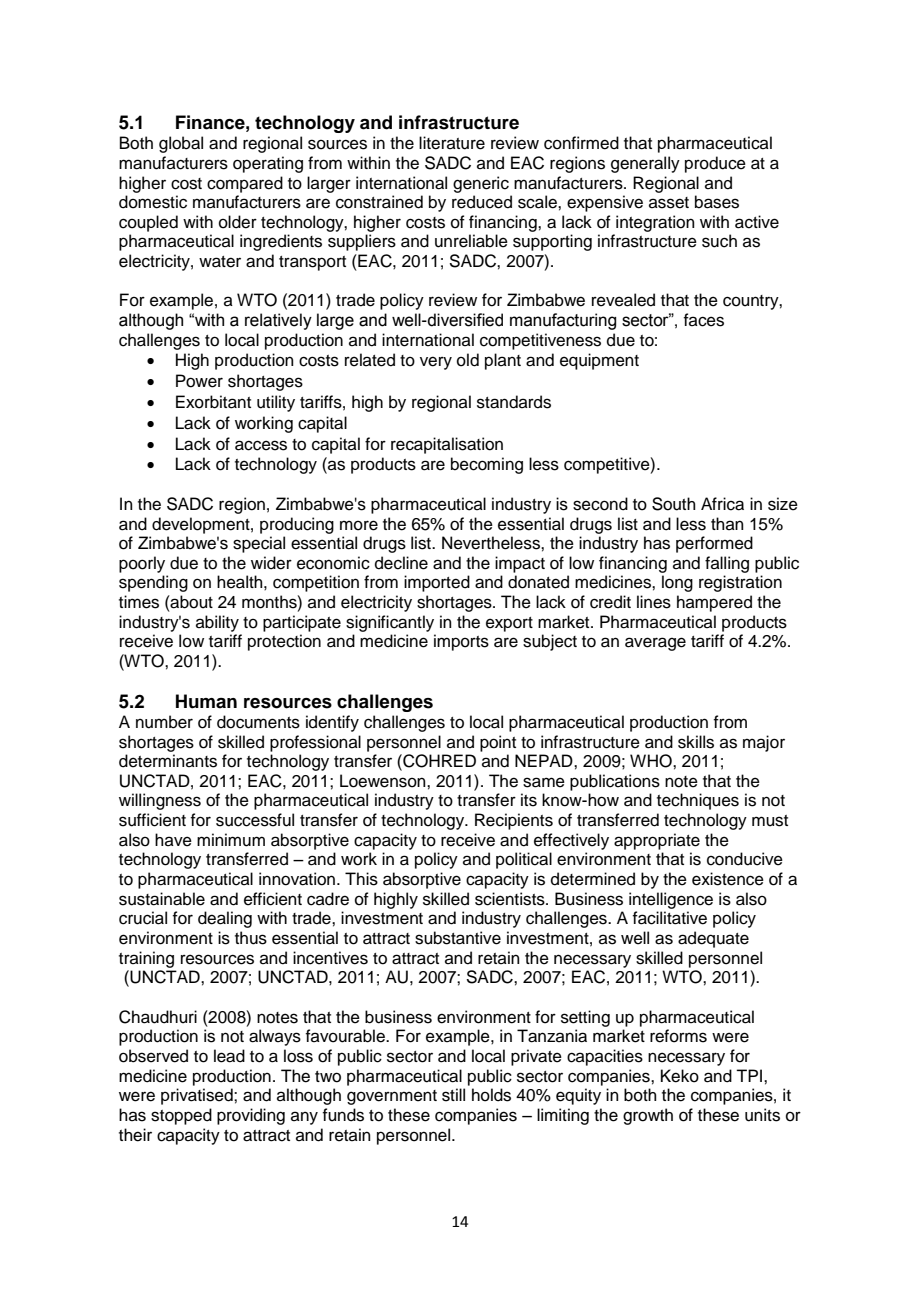 The image size is (924, 1308). I want to click on ability, so click(217, 623).
